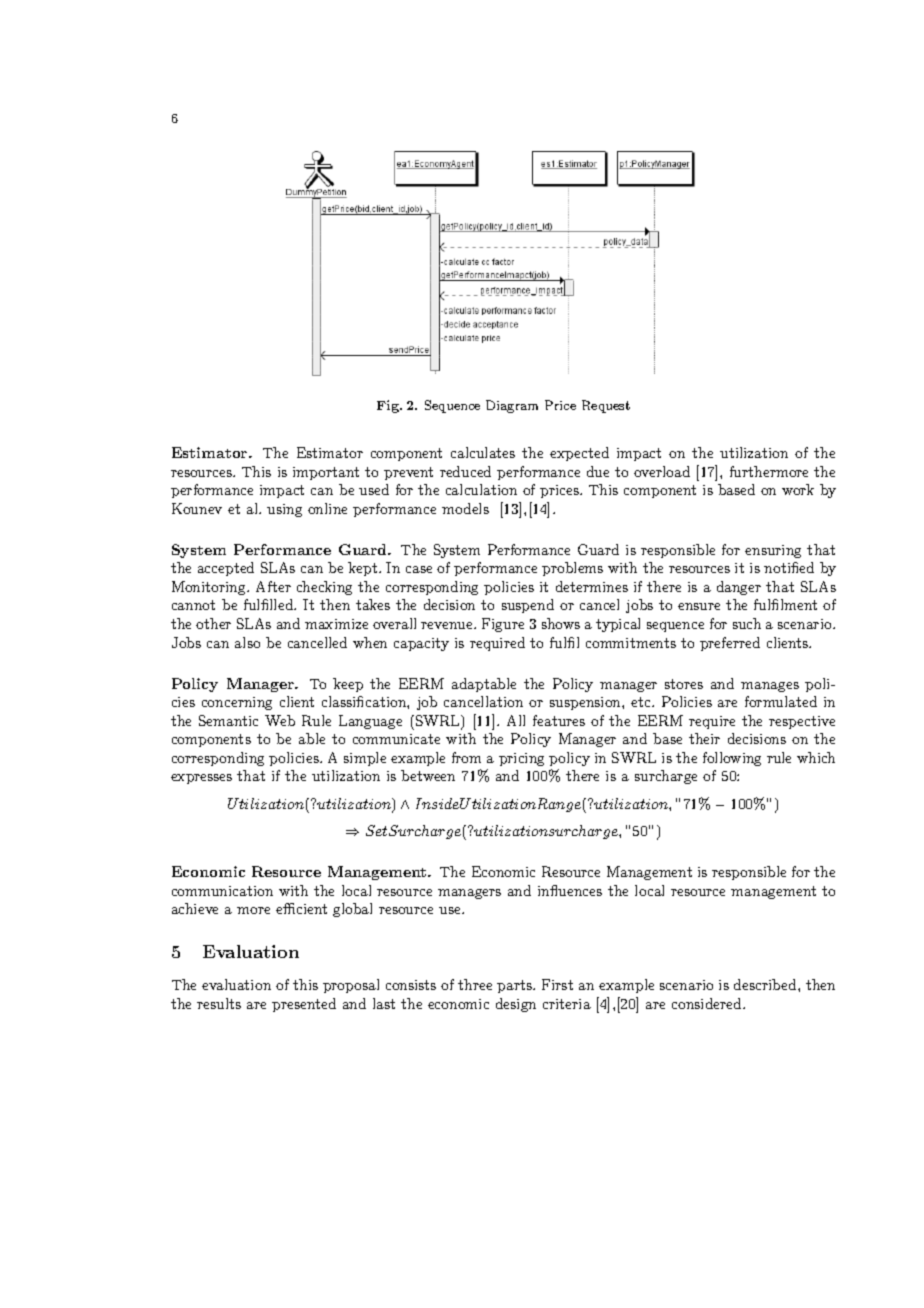 Image resolution: width=924 pixels, height=1308 pixels. I want to click on parts, so click(515, 986).
